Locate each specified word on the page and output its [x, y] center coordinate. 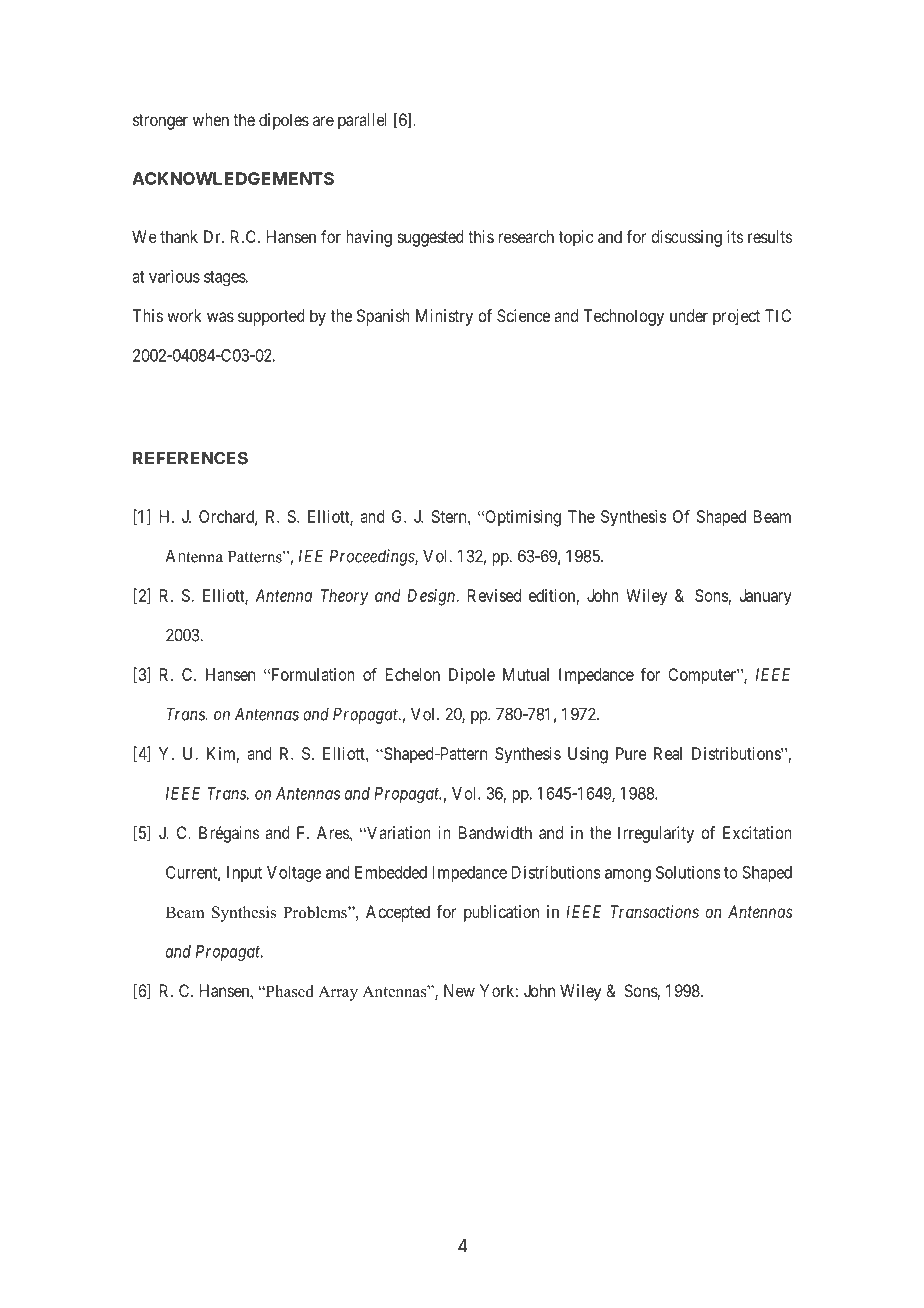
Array [338, 993]
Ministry [444, 317]
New [459, 990]
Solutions [688, 872]
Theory [344, 597]
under [689, 315]
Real [668, 753]
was [220, 317]
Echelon [413, 674]
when [211, 119]
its [735, 236]
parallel [362, 121]
